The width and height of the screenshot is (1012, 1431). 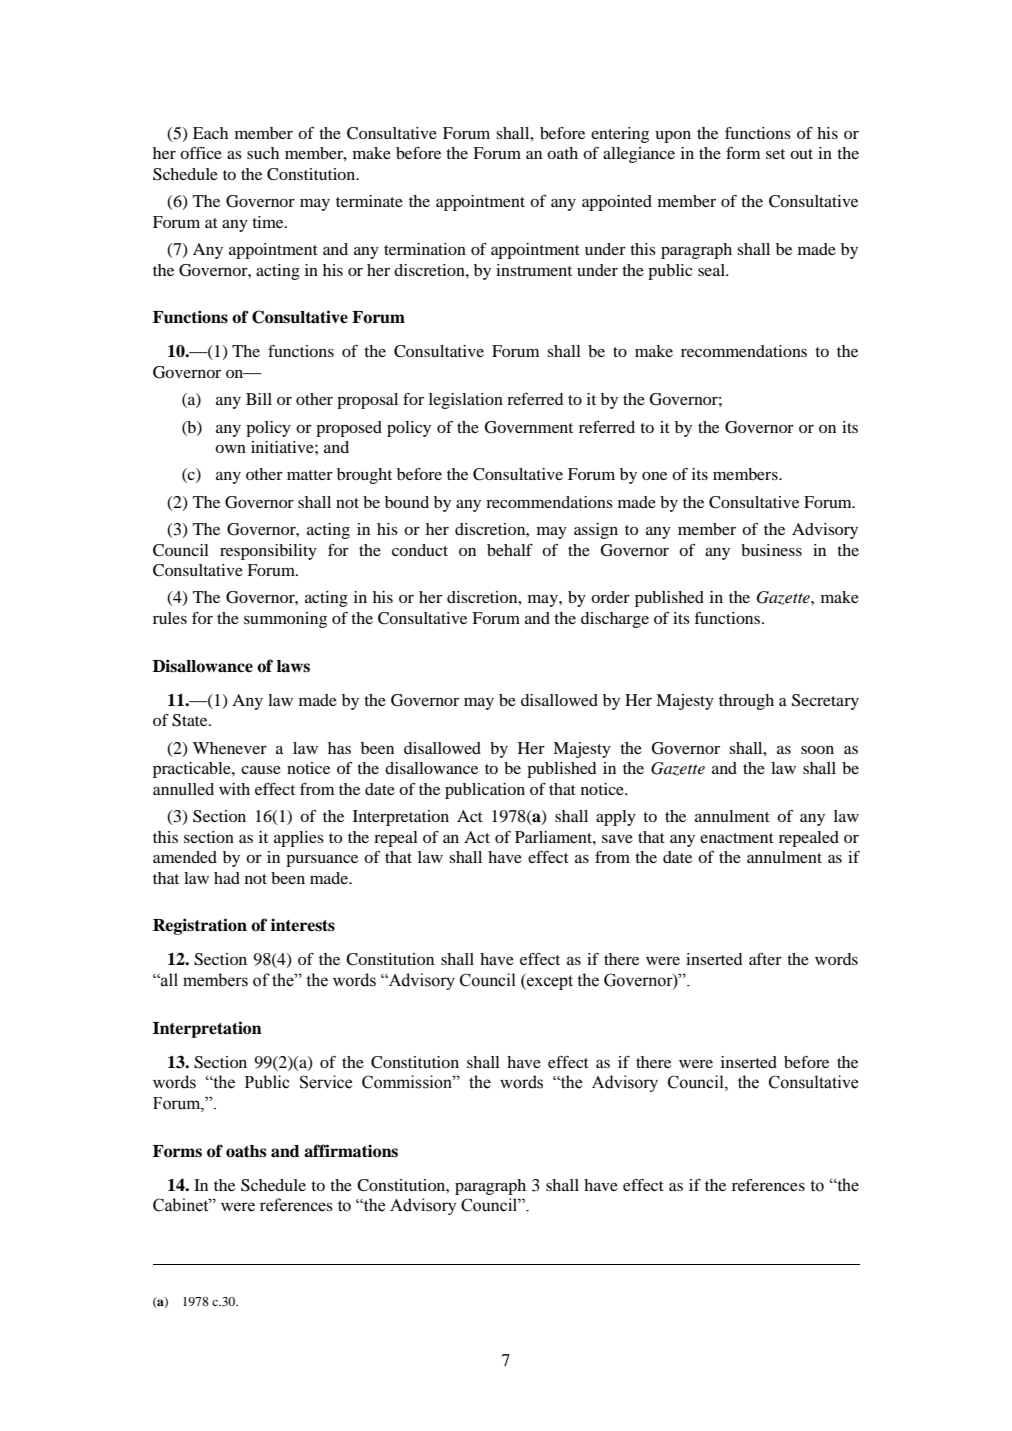 I want to click on summoning, so click(x=285, y=620).
